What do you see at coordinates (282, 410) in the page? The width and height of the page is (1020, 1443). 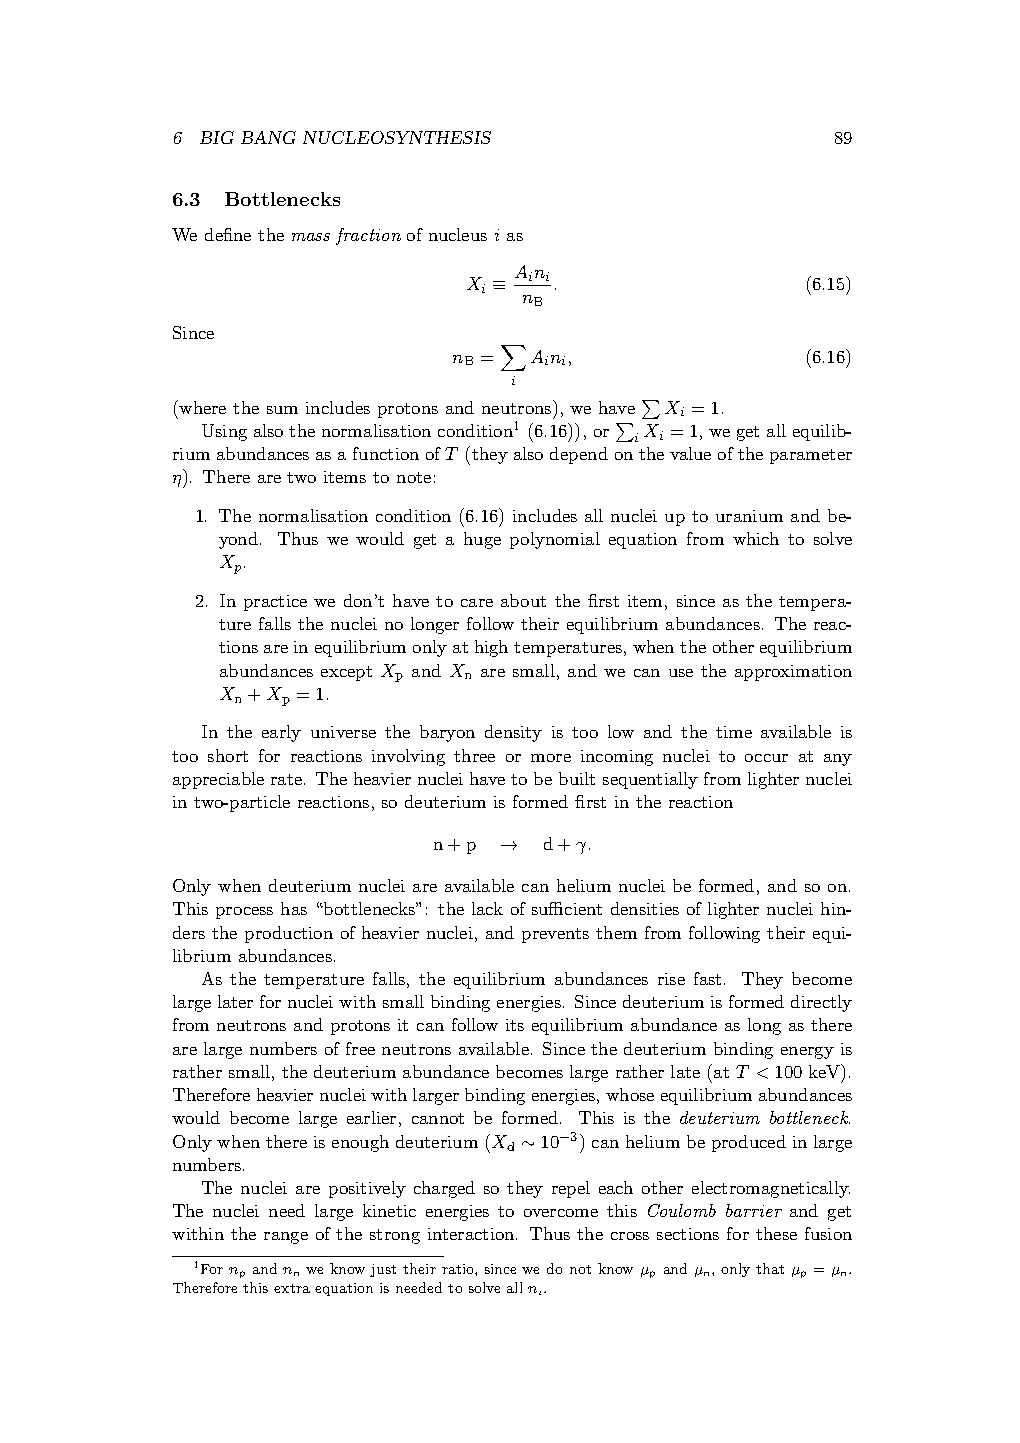 I see `sum` at bounding box center [282, 410].
